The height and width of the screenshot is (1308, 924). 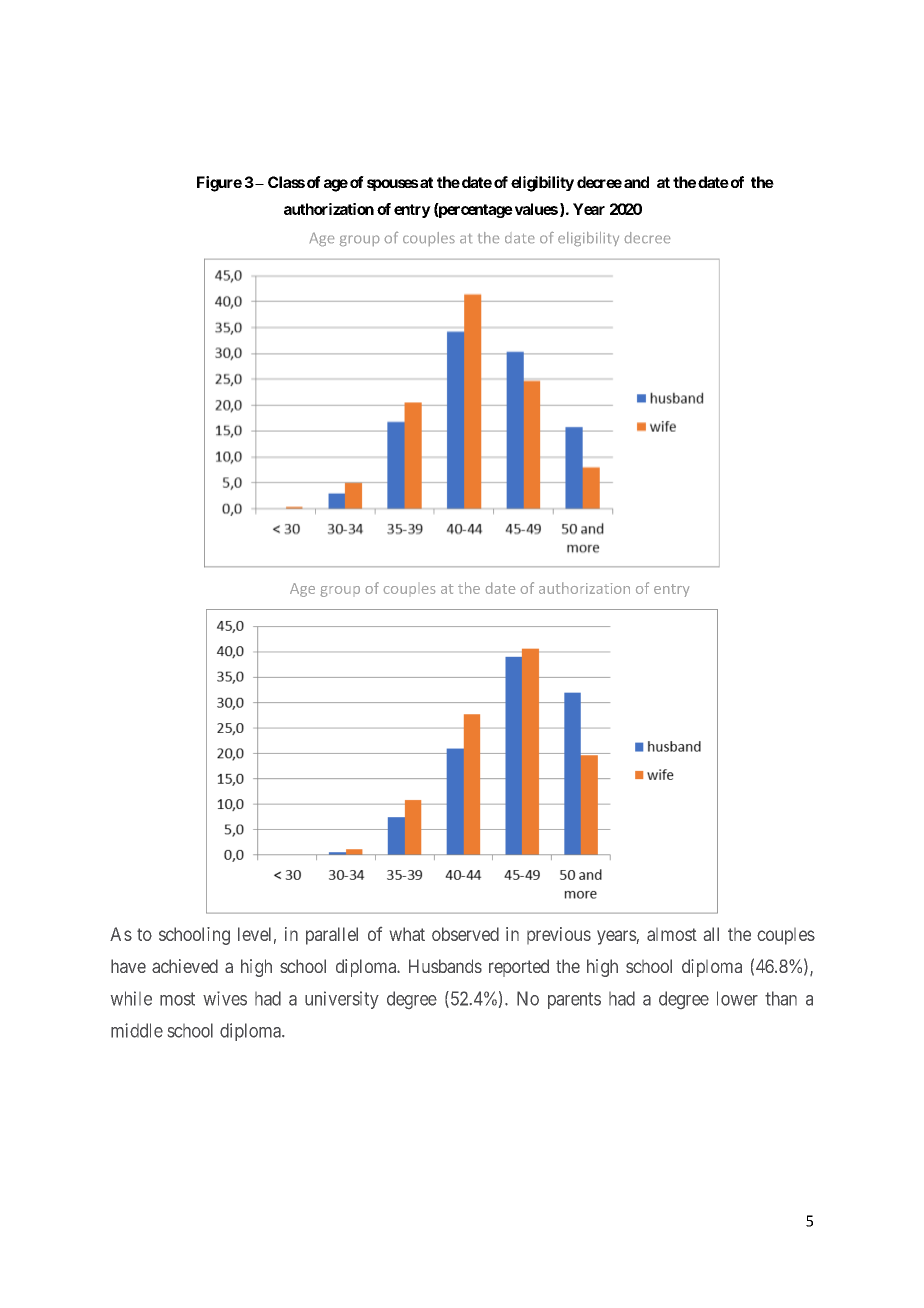 What do you see at coordinates (559, 935) in the screenshot?
I see `previous` at bounding box center [559, 935].
